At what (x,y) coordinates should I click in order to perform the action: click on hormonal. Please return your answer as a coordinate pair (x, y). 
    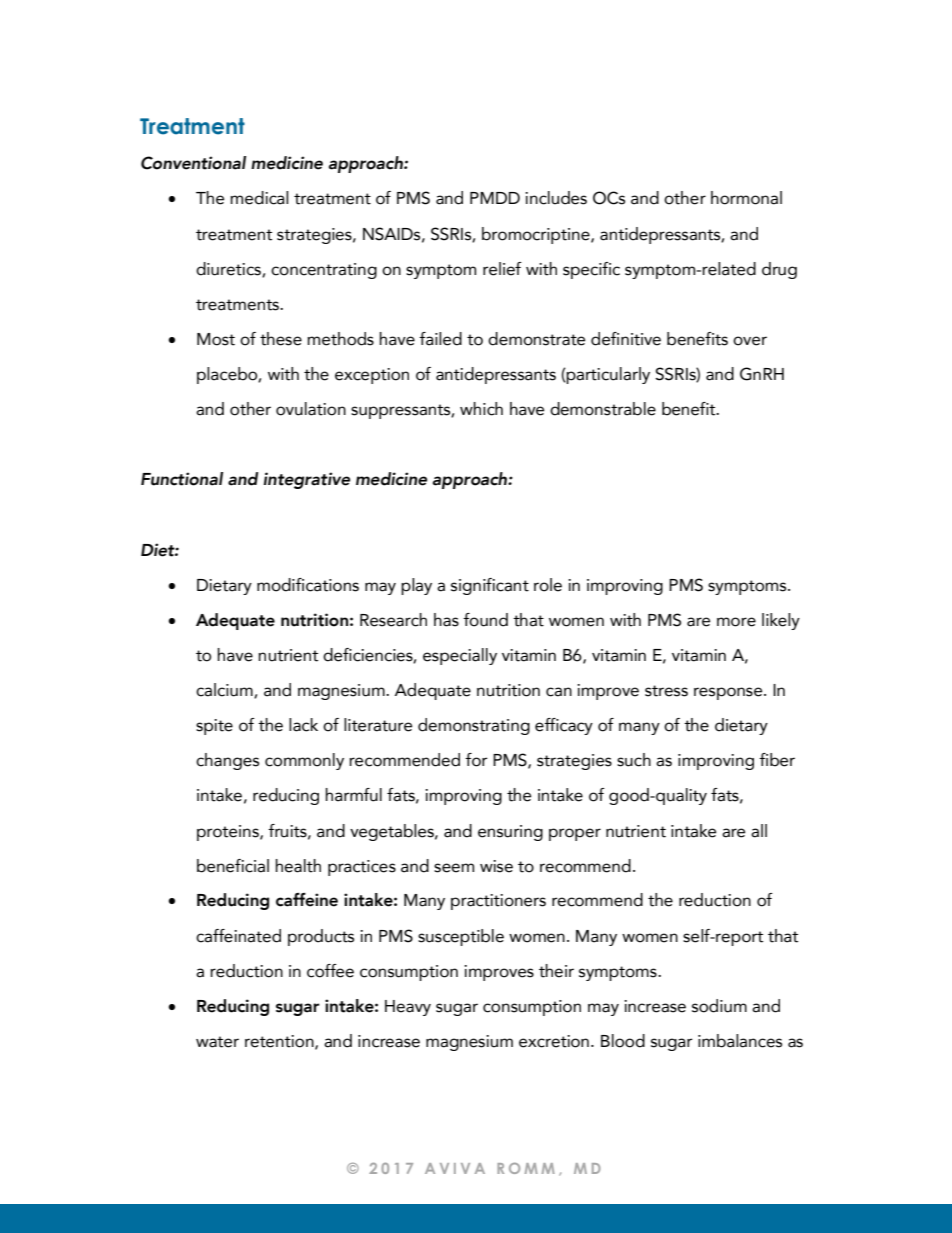
    Looking at the image, I should click on (746, 198).
